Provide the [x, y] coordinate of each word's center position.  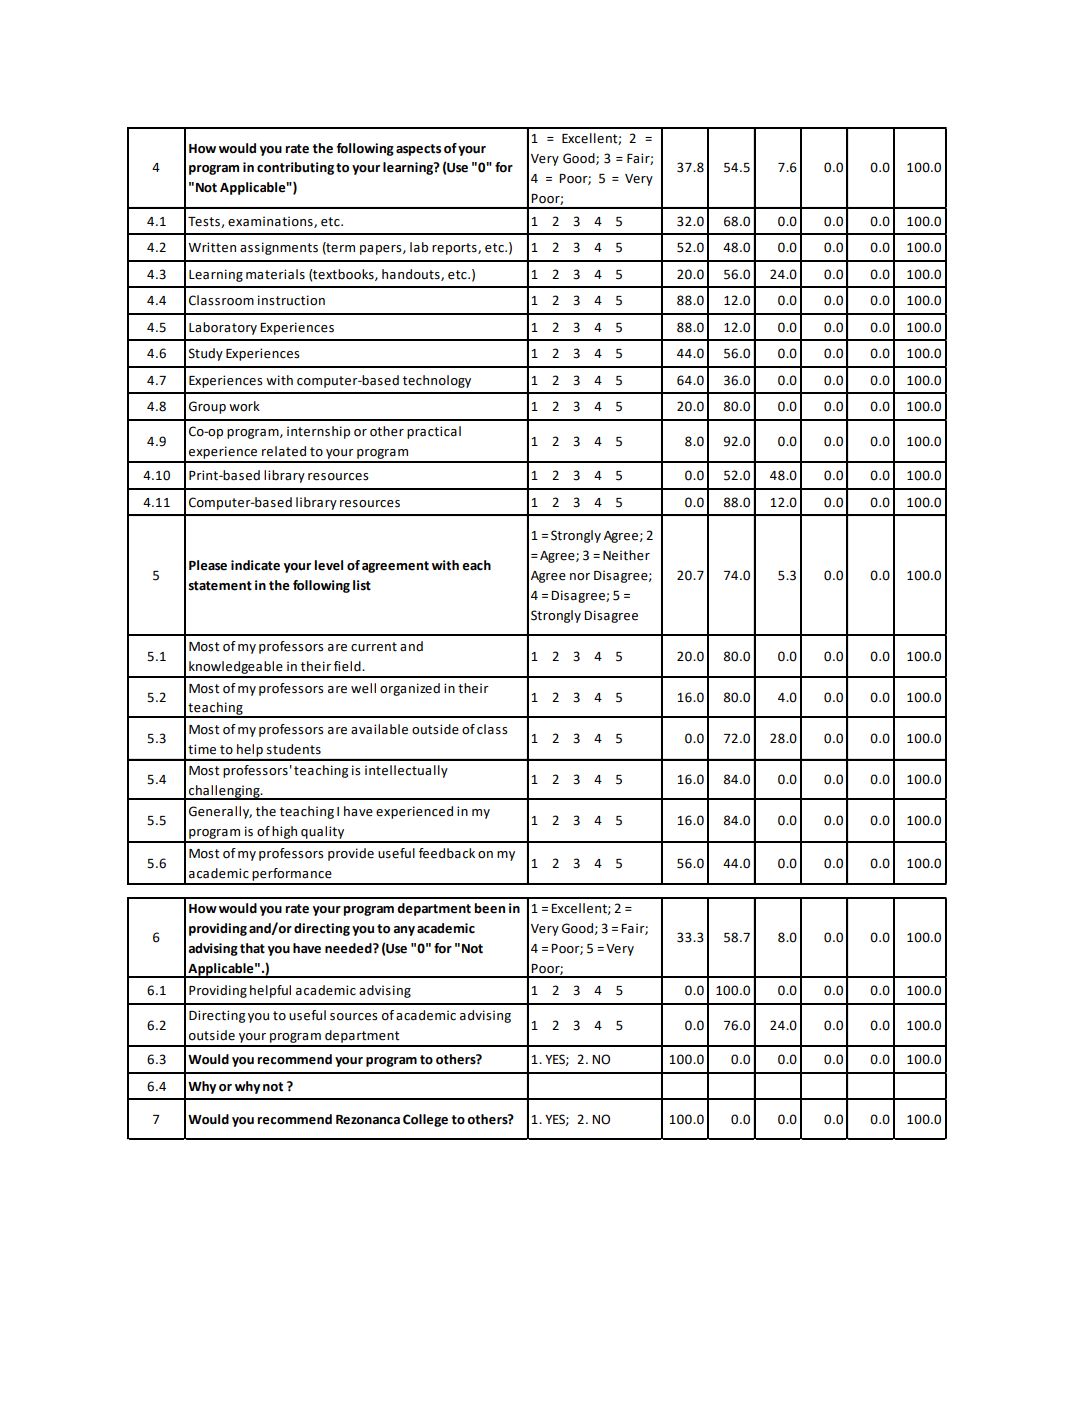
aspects [418, 150]
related [284, 451]
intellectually [406, 771]
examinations [271, 222]
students [294, 749]
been [489, 908]
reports [455, 249]
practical [434, 432]
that [252, 948]
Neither [626, 555]
